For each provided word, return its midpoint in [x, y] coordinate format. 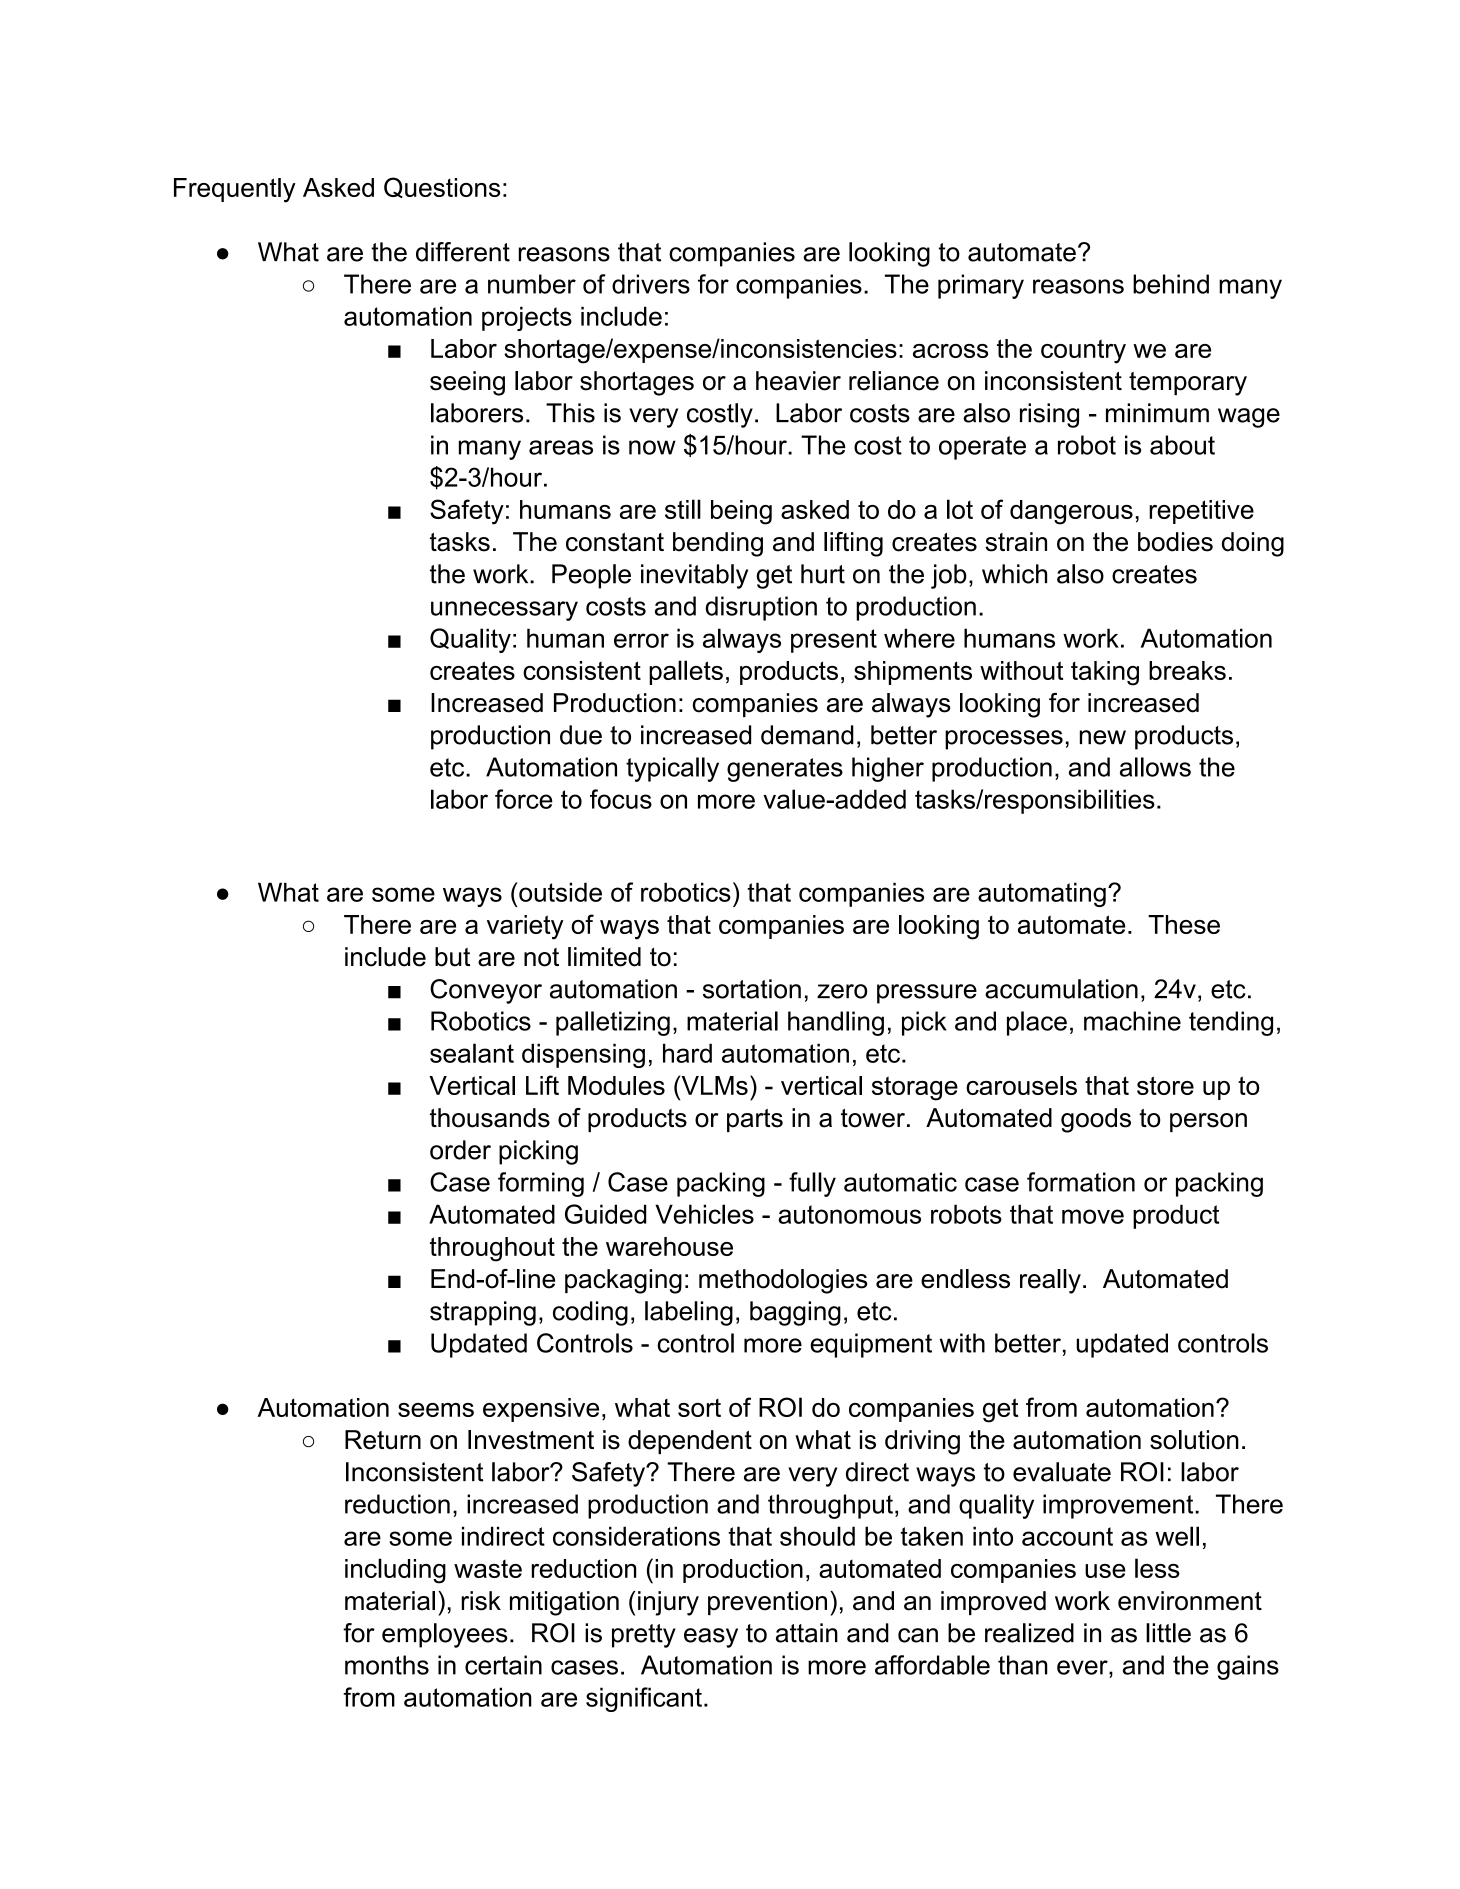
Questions [442, 187]
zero [842, 991]
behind [1171, 284]
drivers [651, 284]
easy [711, 1638]
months [387, 1665]
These [1184, 924]
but [452, 957]
